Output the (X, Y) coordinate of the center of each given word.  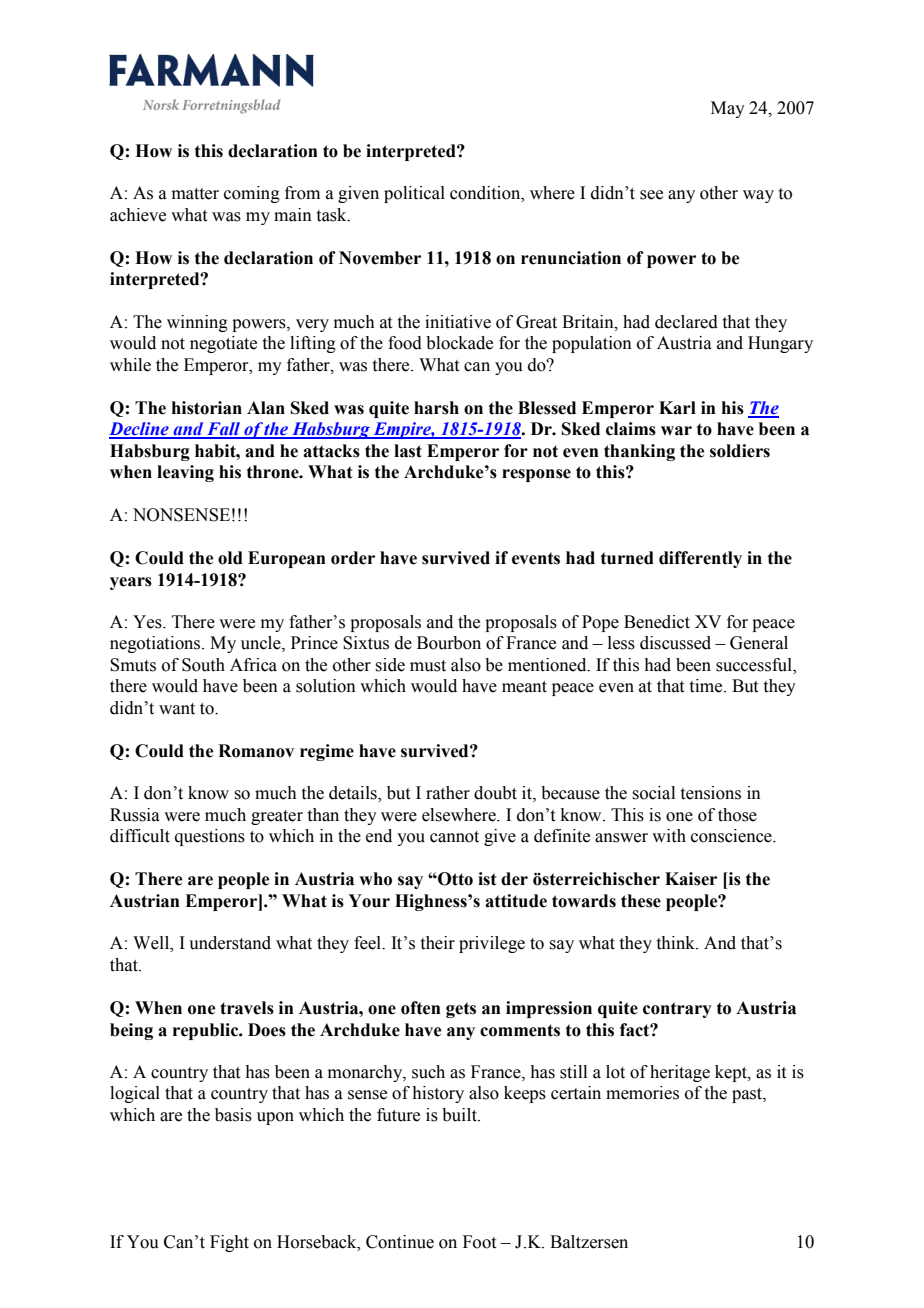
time (707, 686)
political (414, 194)
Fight (229, 1243)
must (428, 666)
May (728, 109)
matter (195, 194)
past (748, 1095)
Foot (479, 1242)
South (203, 665)
